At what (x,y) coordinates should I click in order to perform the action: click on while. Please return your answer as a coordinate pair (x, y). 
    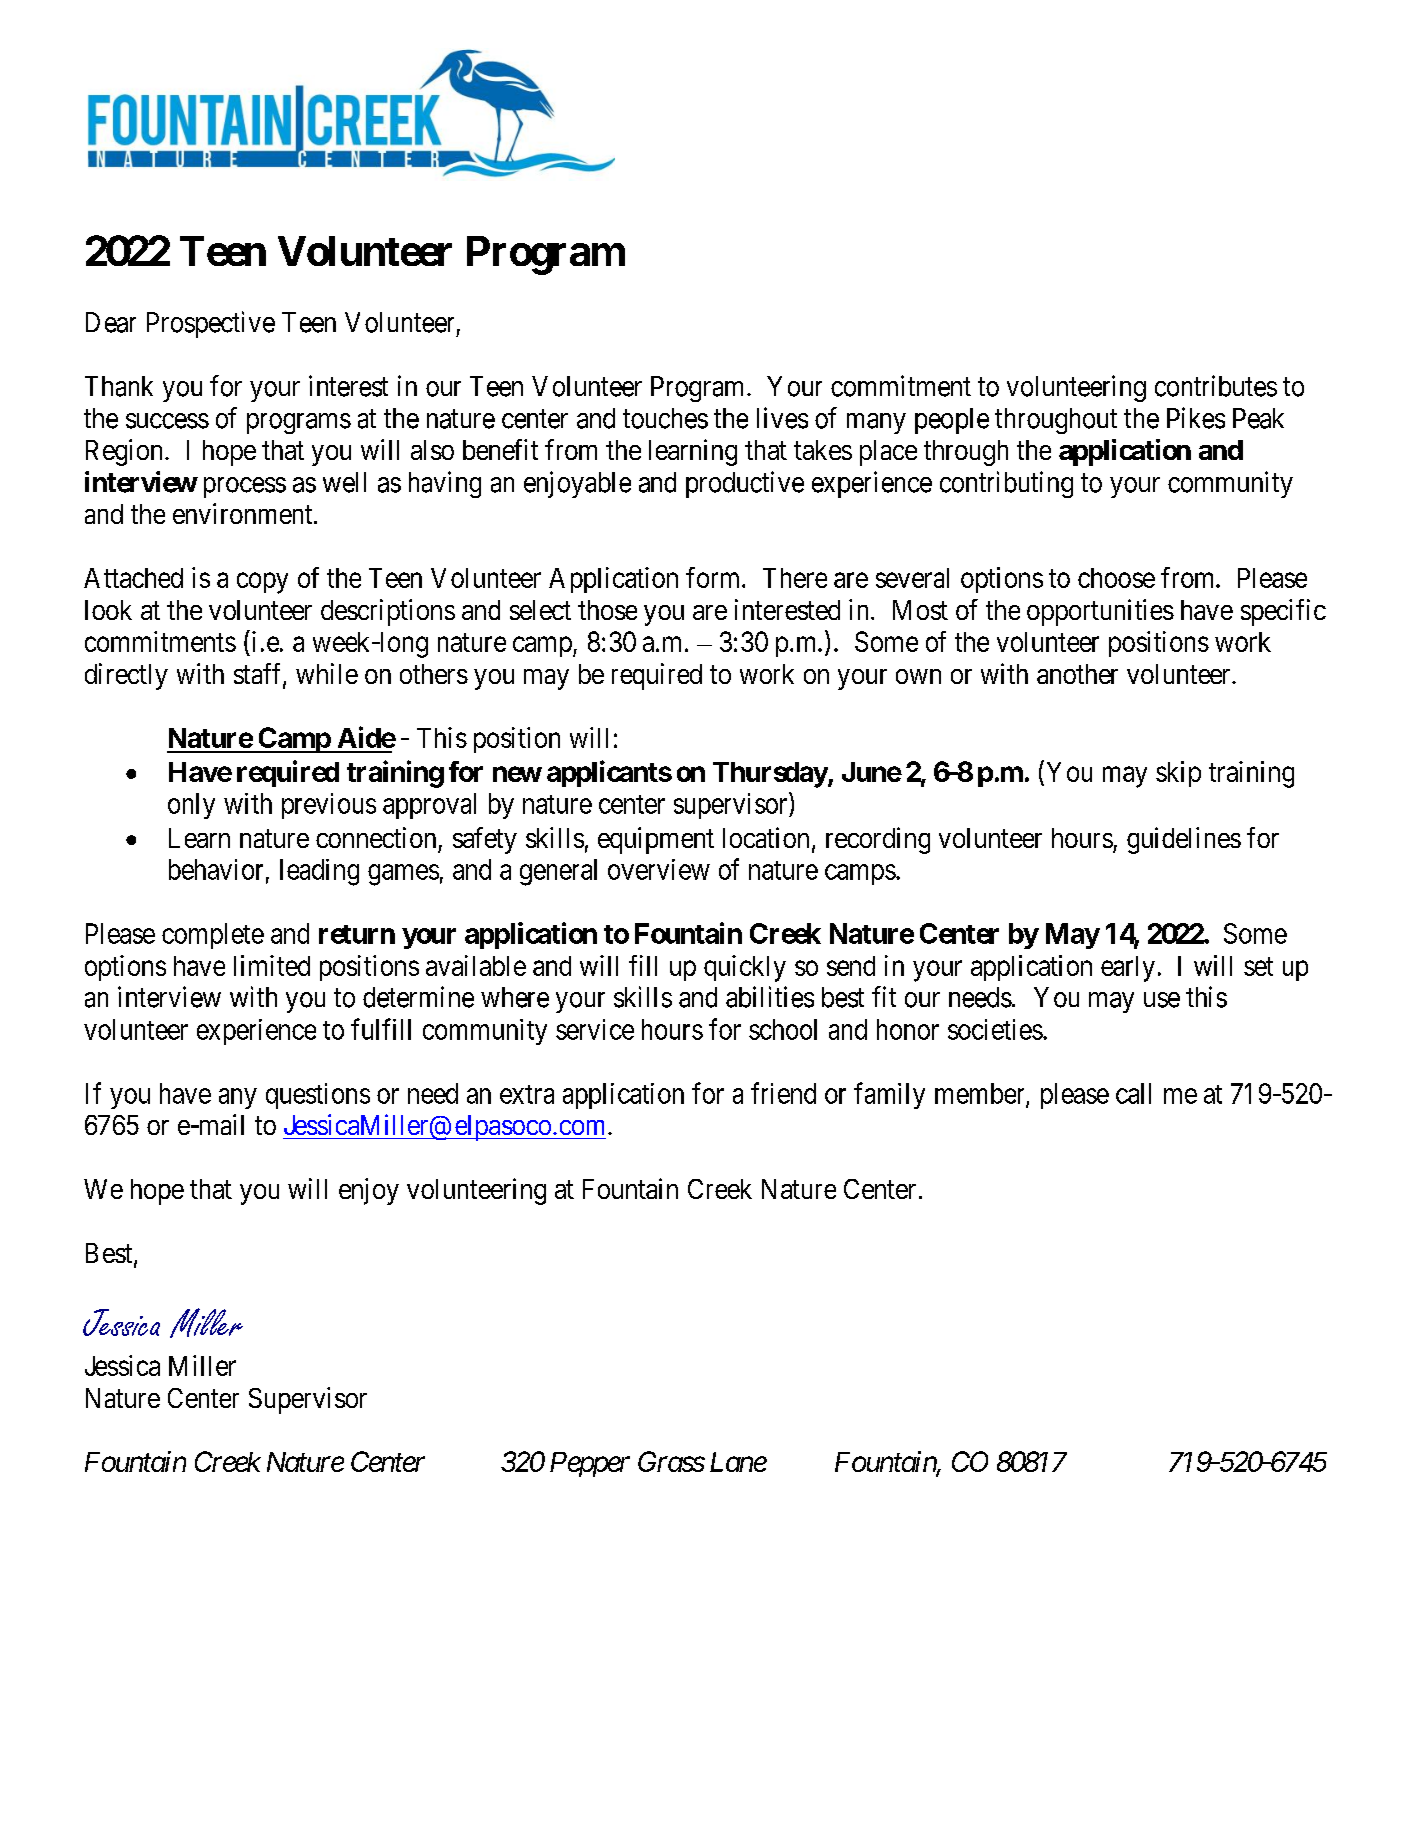
    Looking at the image, I should click on (327, 673).
